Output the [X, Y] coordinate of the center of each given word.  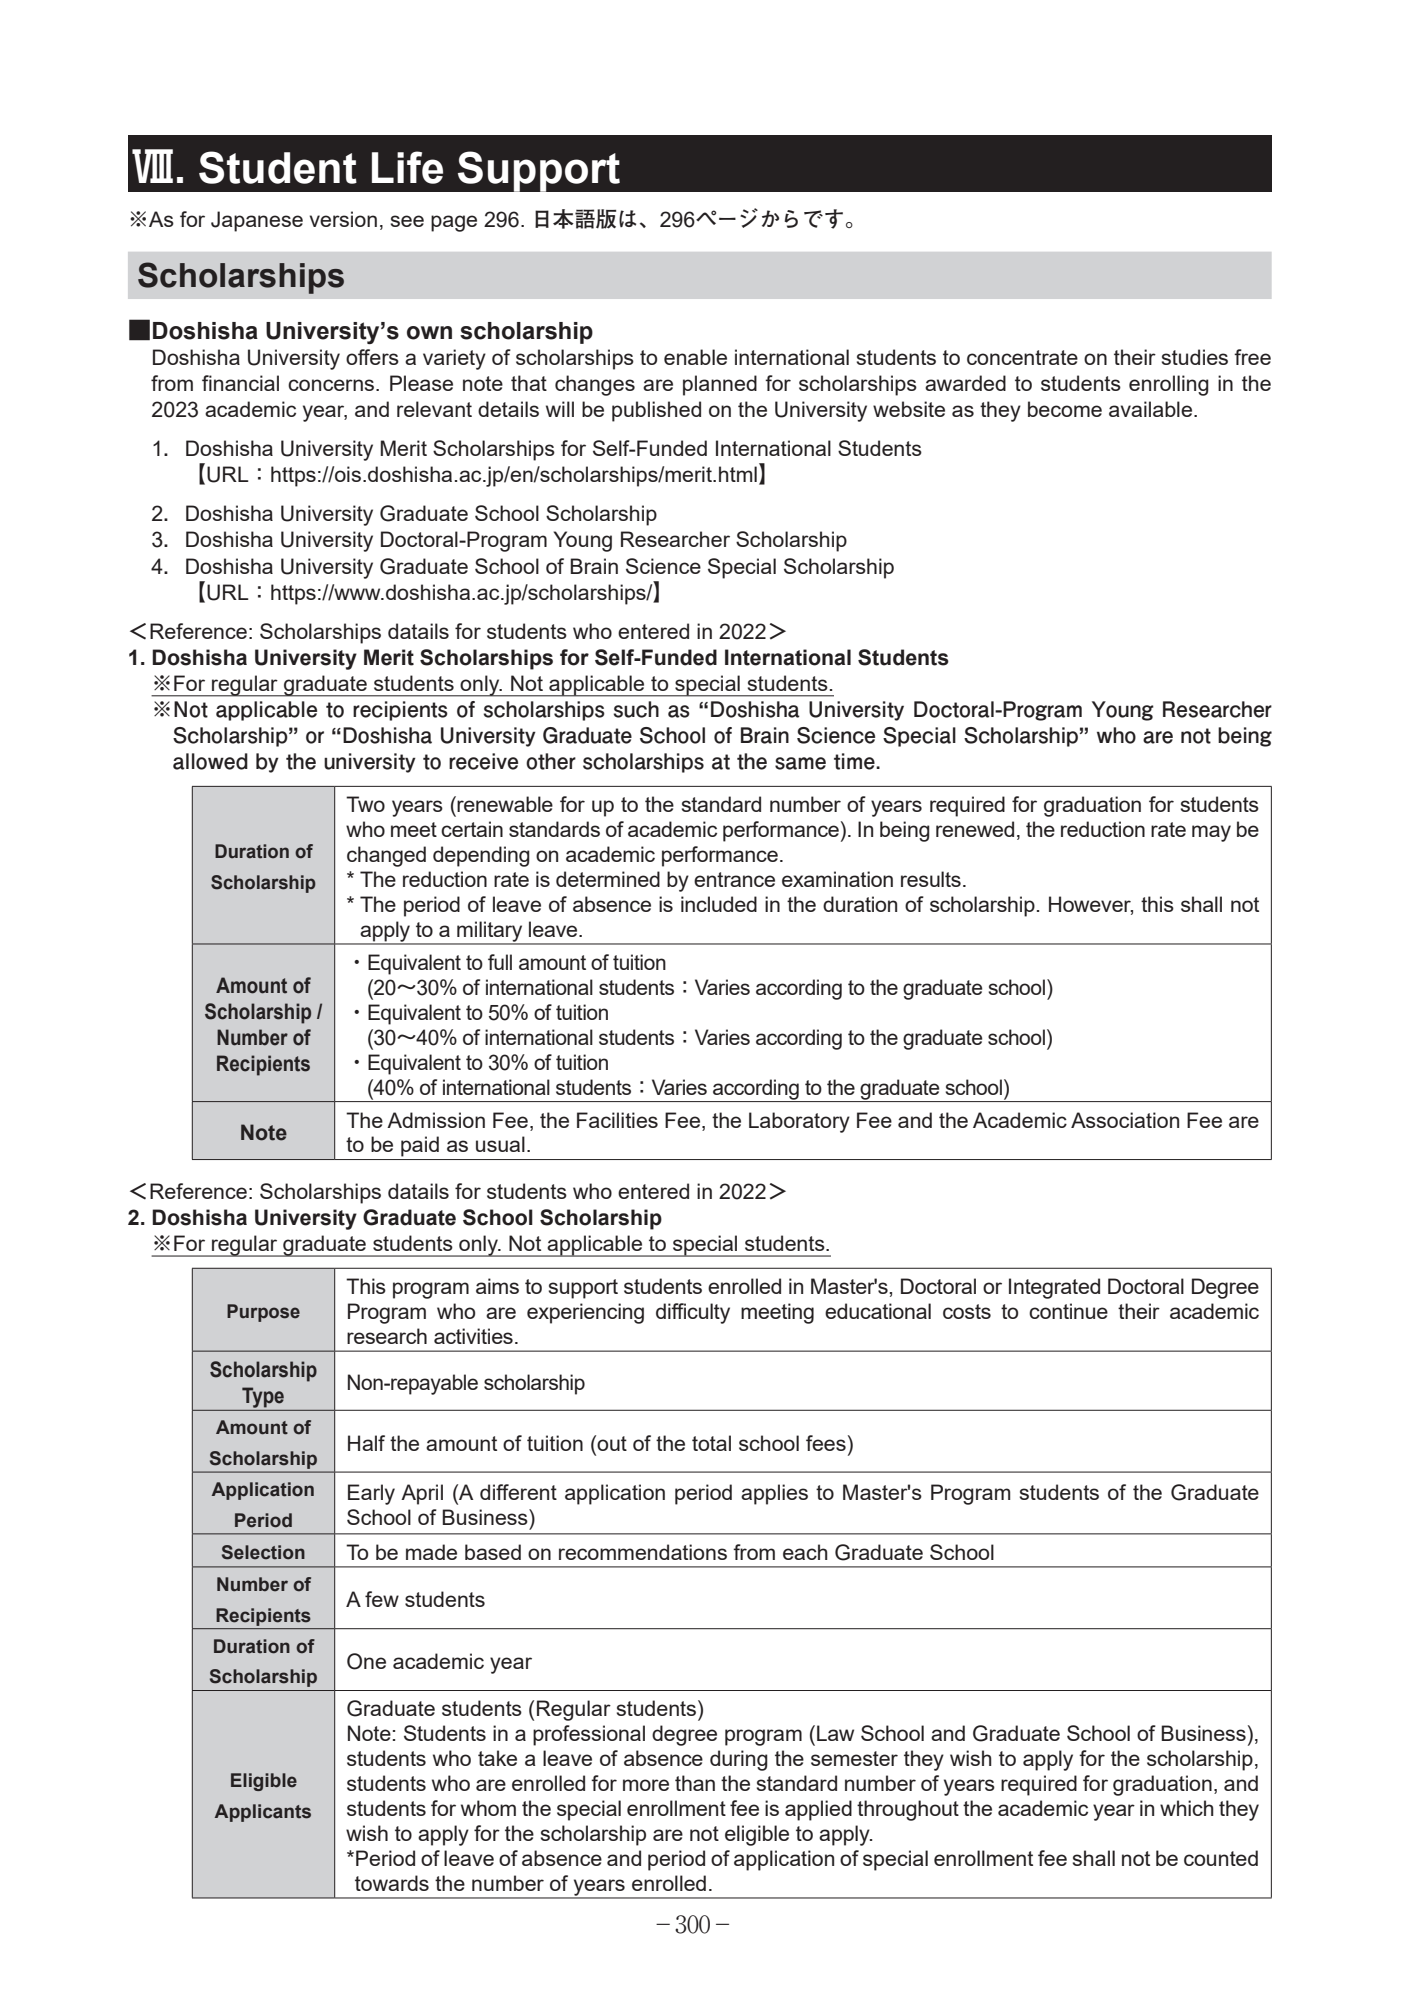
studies [1195, 357]
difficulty [693, 1313]
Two [365, 804]
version [343, 219]
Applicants [263, 1813]
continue [1068, 1311]
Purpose [263, 1313]
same [800, 763]
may [1211, 833]
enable [695, 357]
